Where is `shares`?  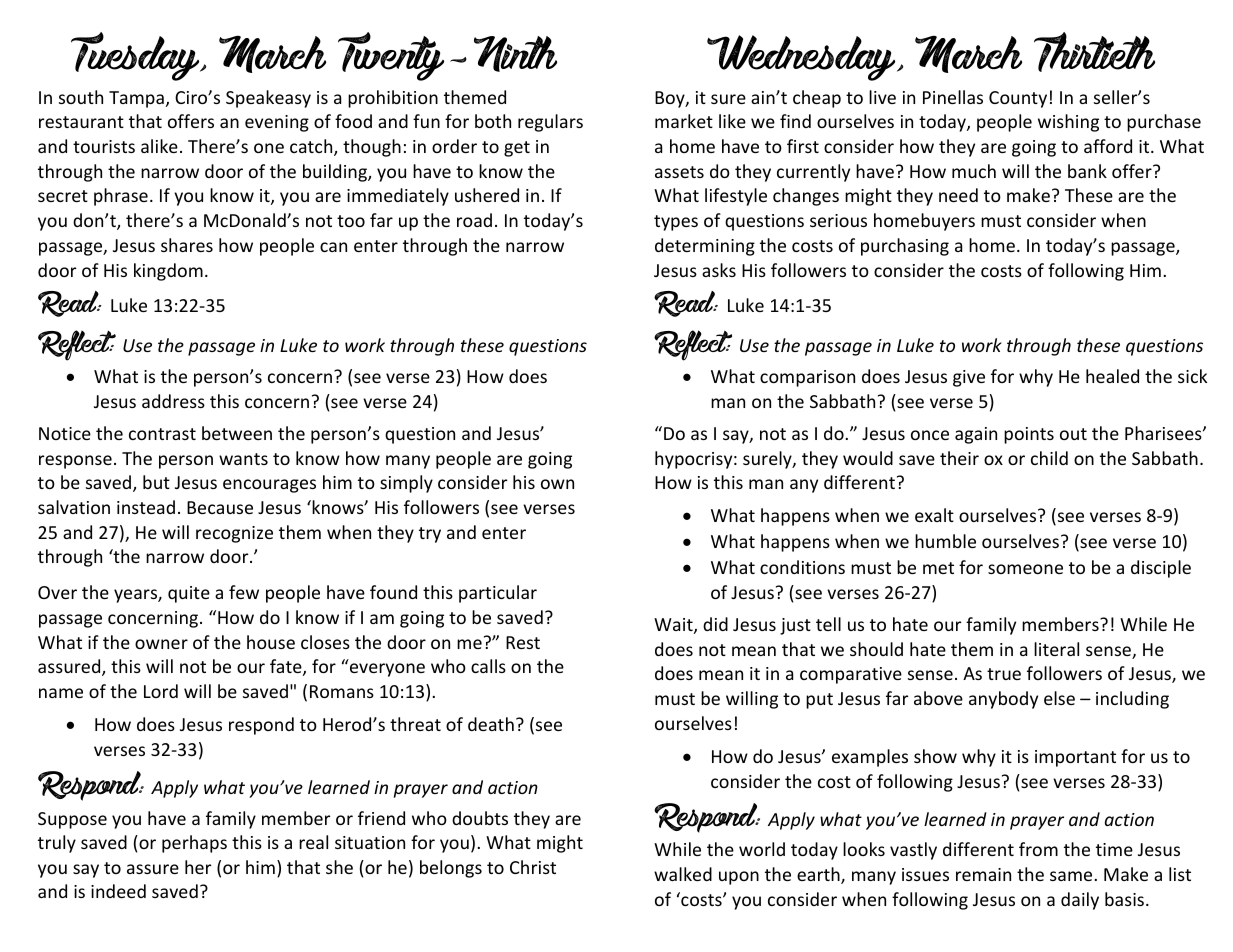
shares is located at coordinates (187, 245).
